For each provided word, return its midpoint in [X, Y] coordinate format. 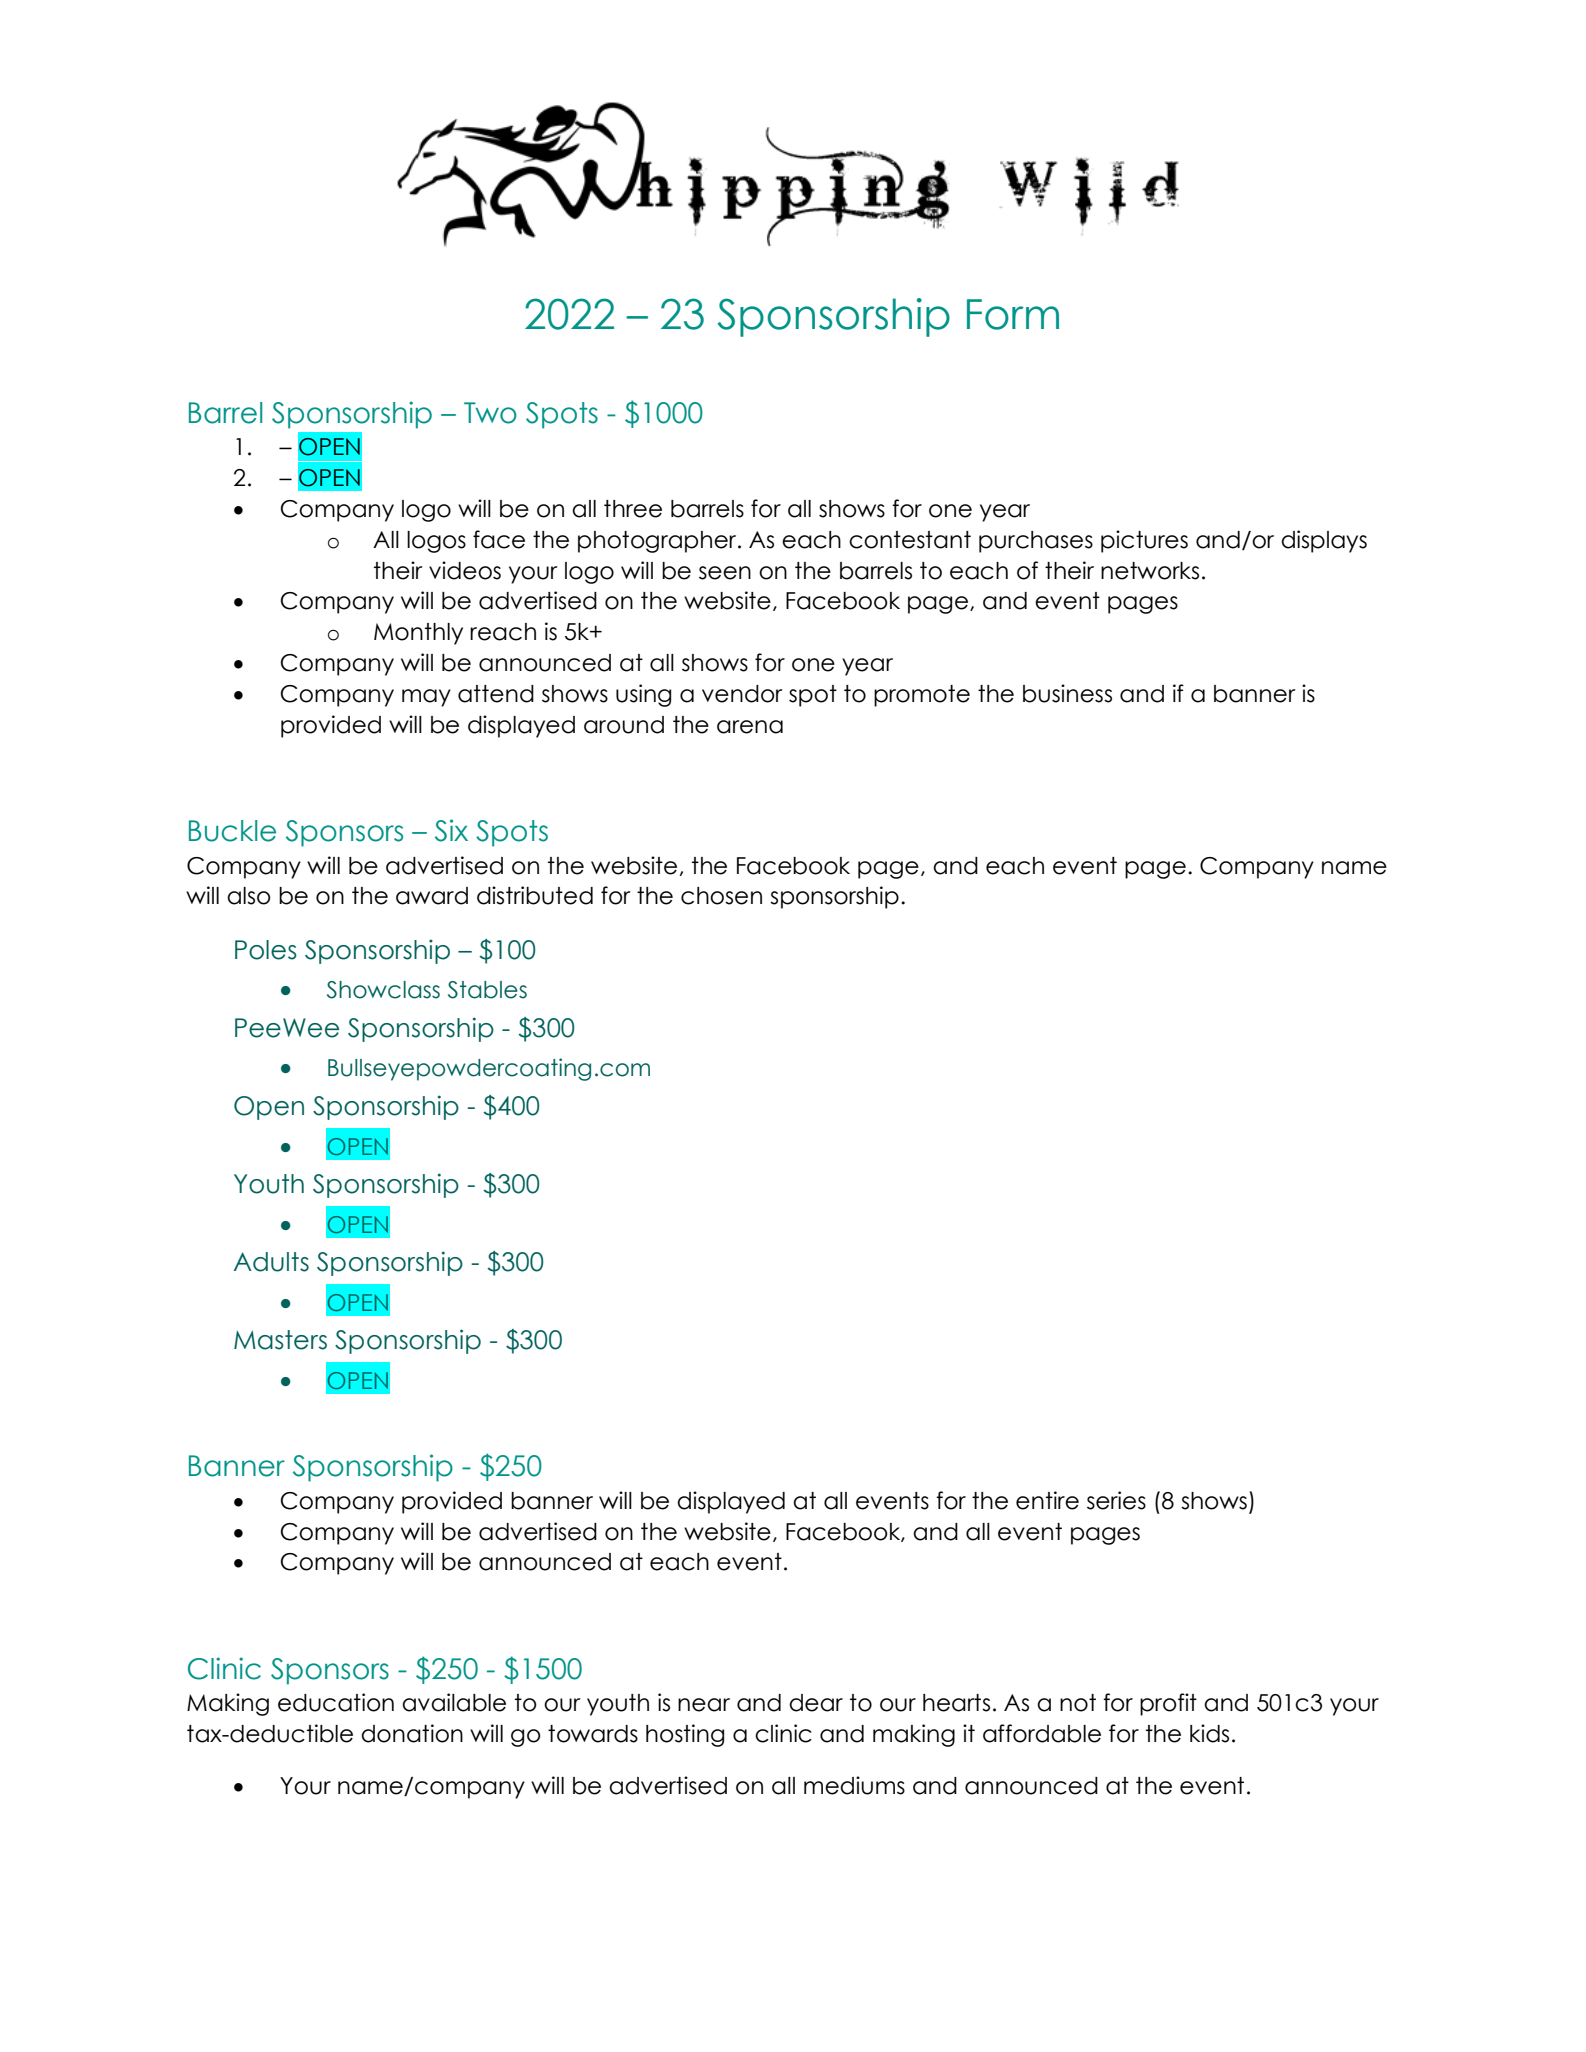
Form [1013, 314]
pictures [1144, 541]
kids [1209, 1733]
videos [465, 570]
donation [412, 1733]
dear [816, 1703]
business [1067, 693]
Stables [487, 990]
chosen [721, 896]
